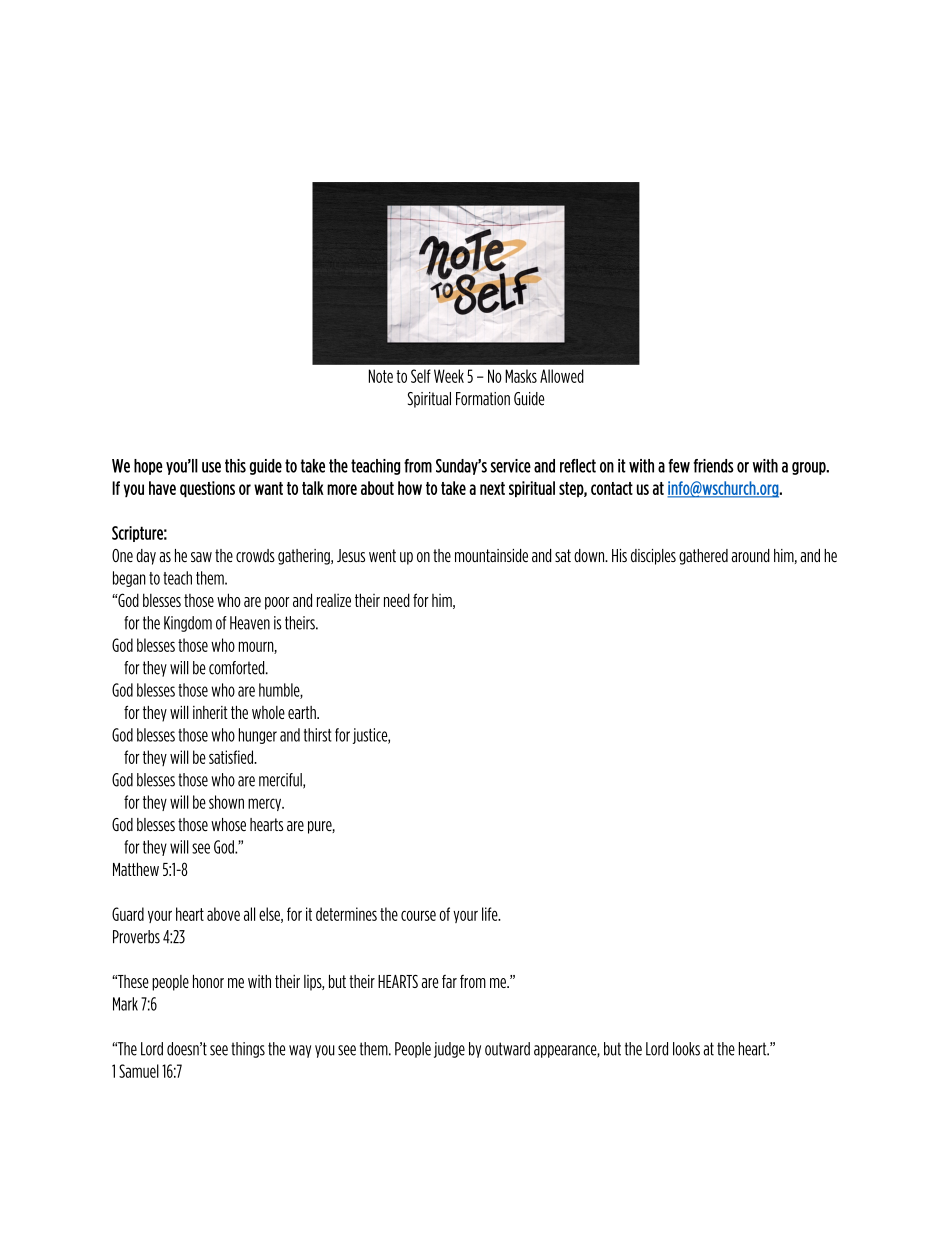 The height and width of the screenshot is (1233, 952). I want to click on Allowed, so click(562, 376).
